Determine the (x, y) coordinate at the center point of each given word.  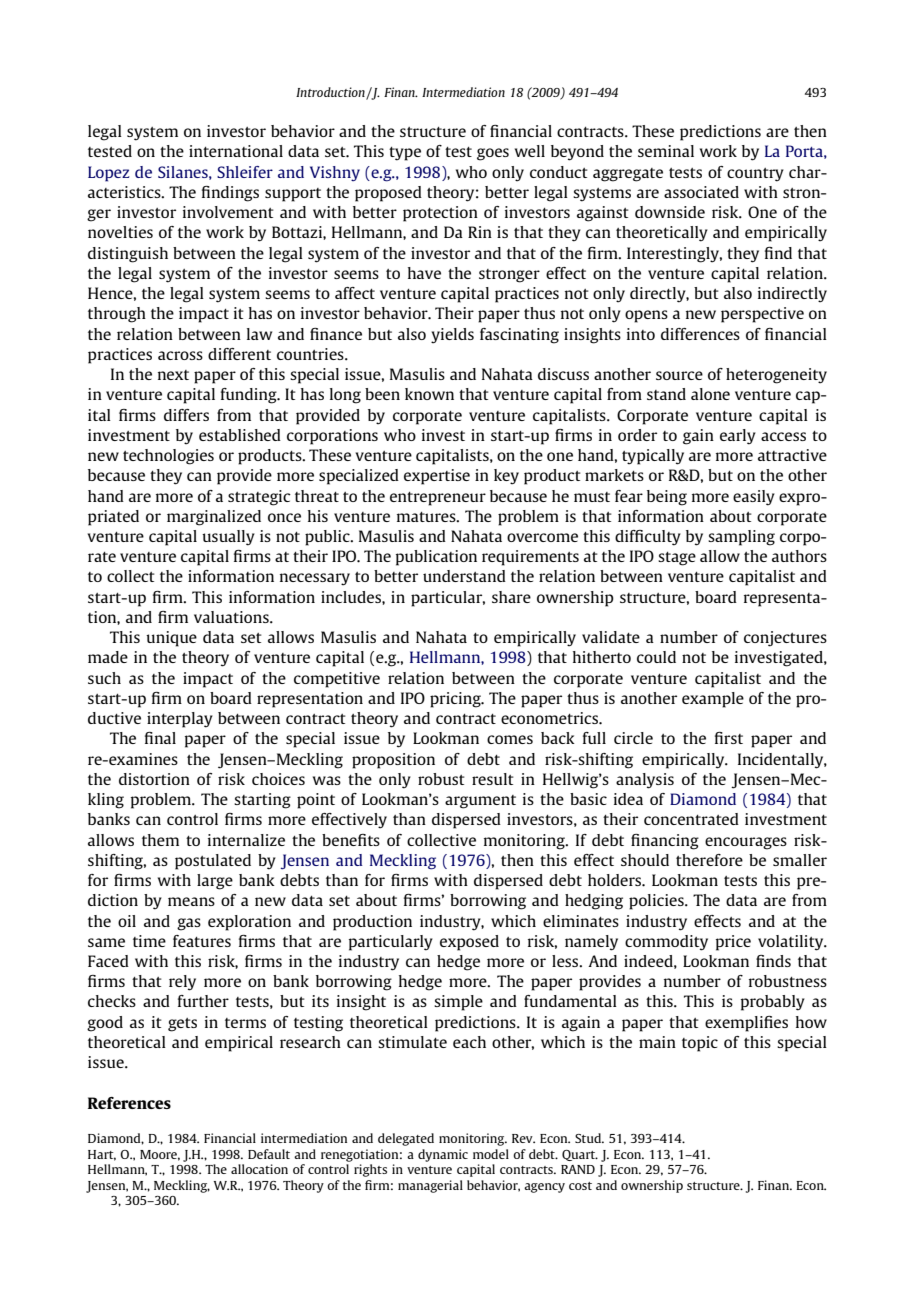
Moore (160, 1155)
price (733, 943)
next (173, 375)
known (429, 394)
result (493, 779)
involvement (228, 212)
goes (493, 154)
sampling (741, 538)
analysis (645, 781)
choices (278, 779)
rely (182, 983)
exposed (469, 943)
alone (710, 394)
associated (701, 192)
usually (228, 538)
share (511, 597)
